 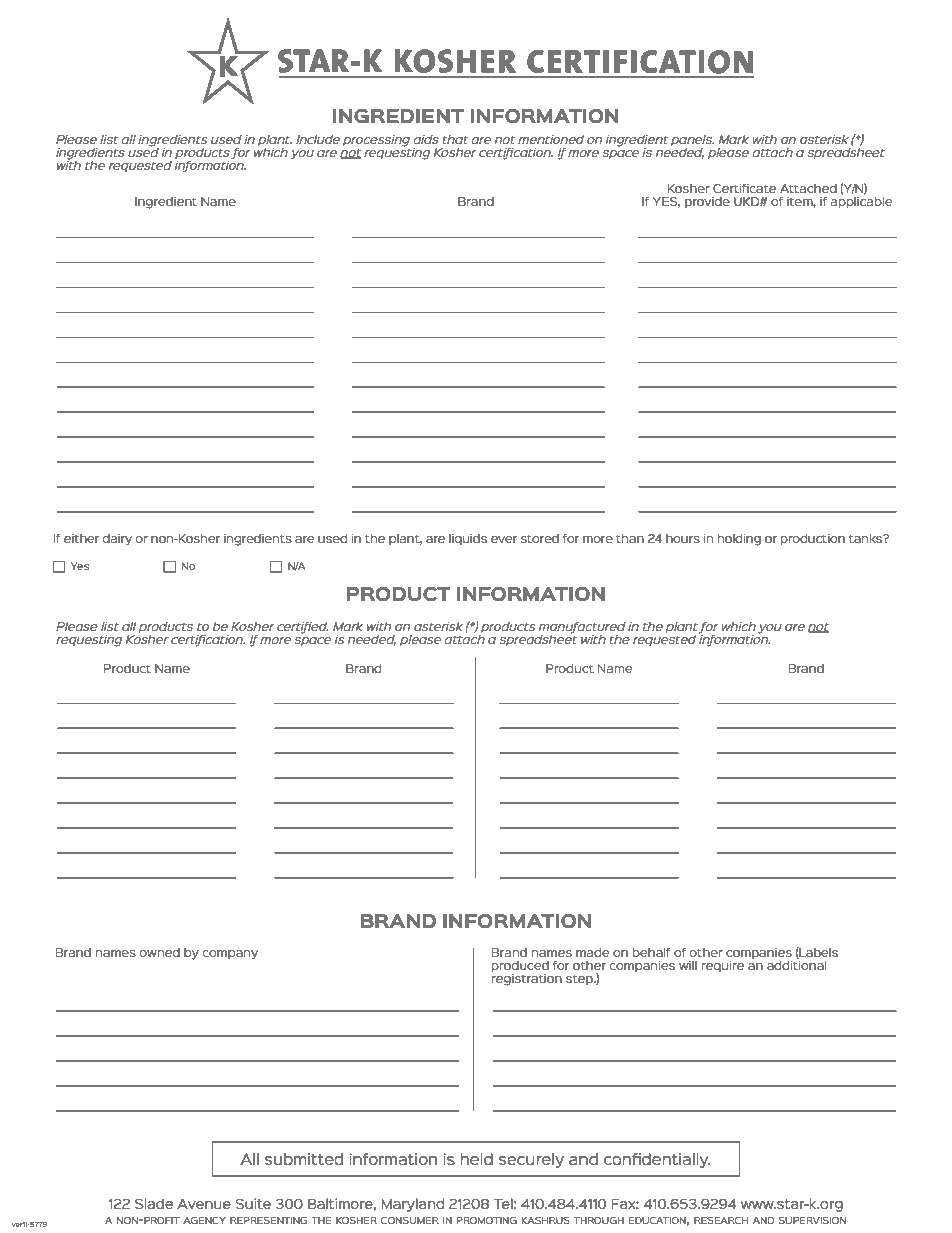 I want to click on Certificate, so click(x=744, y=188).
